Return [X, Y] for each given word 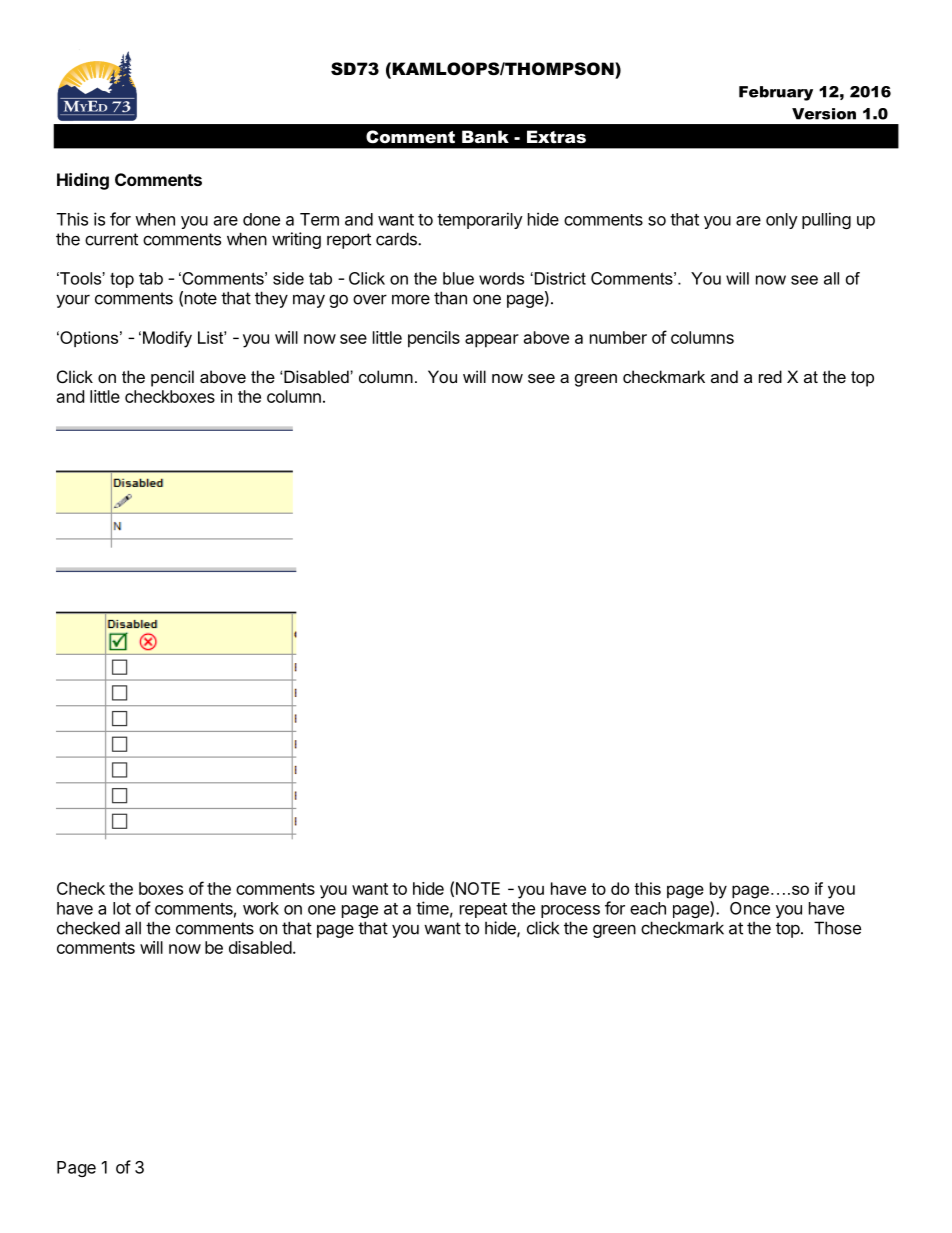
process [570, 911]
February [776, 93]
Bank [485, 136]
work [261, 908]
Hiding [83, 181]
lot [122, 908]
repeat [483, 910]
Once [750, 908]
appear [492, 341]
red [770, 376]
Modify [167, 339]
